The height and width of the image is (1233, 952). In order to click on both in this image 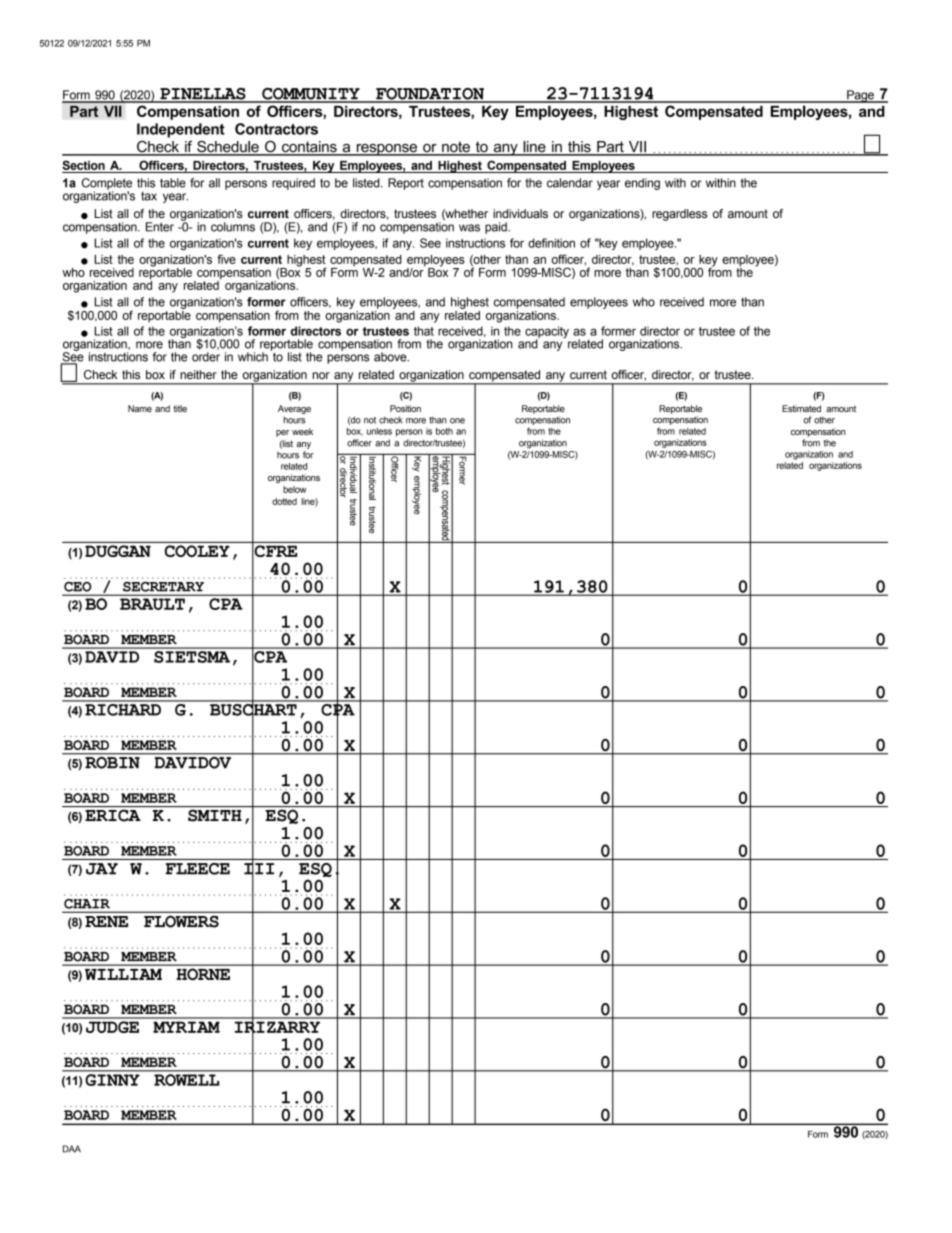, I will do `click(444, 431)`.
